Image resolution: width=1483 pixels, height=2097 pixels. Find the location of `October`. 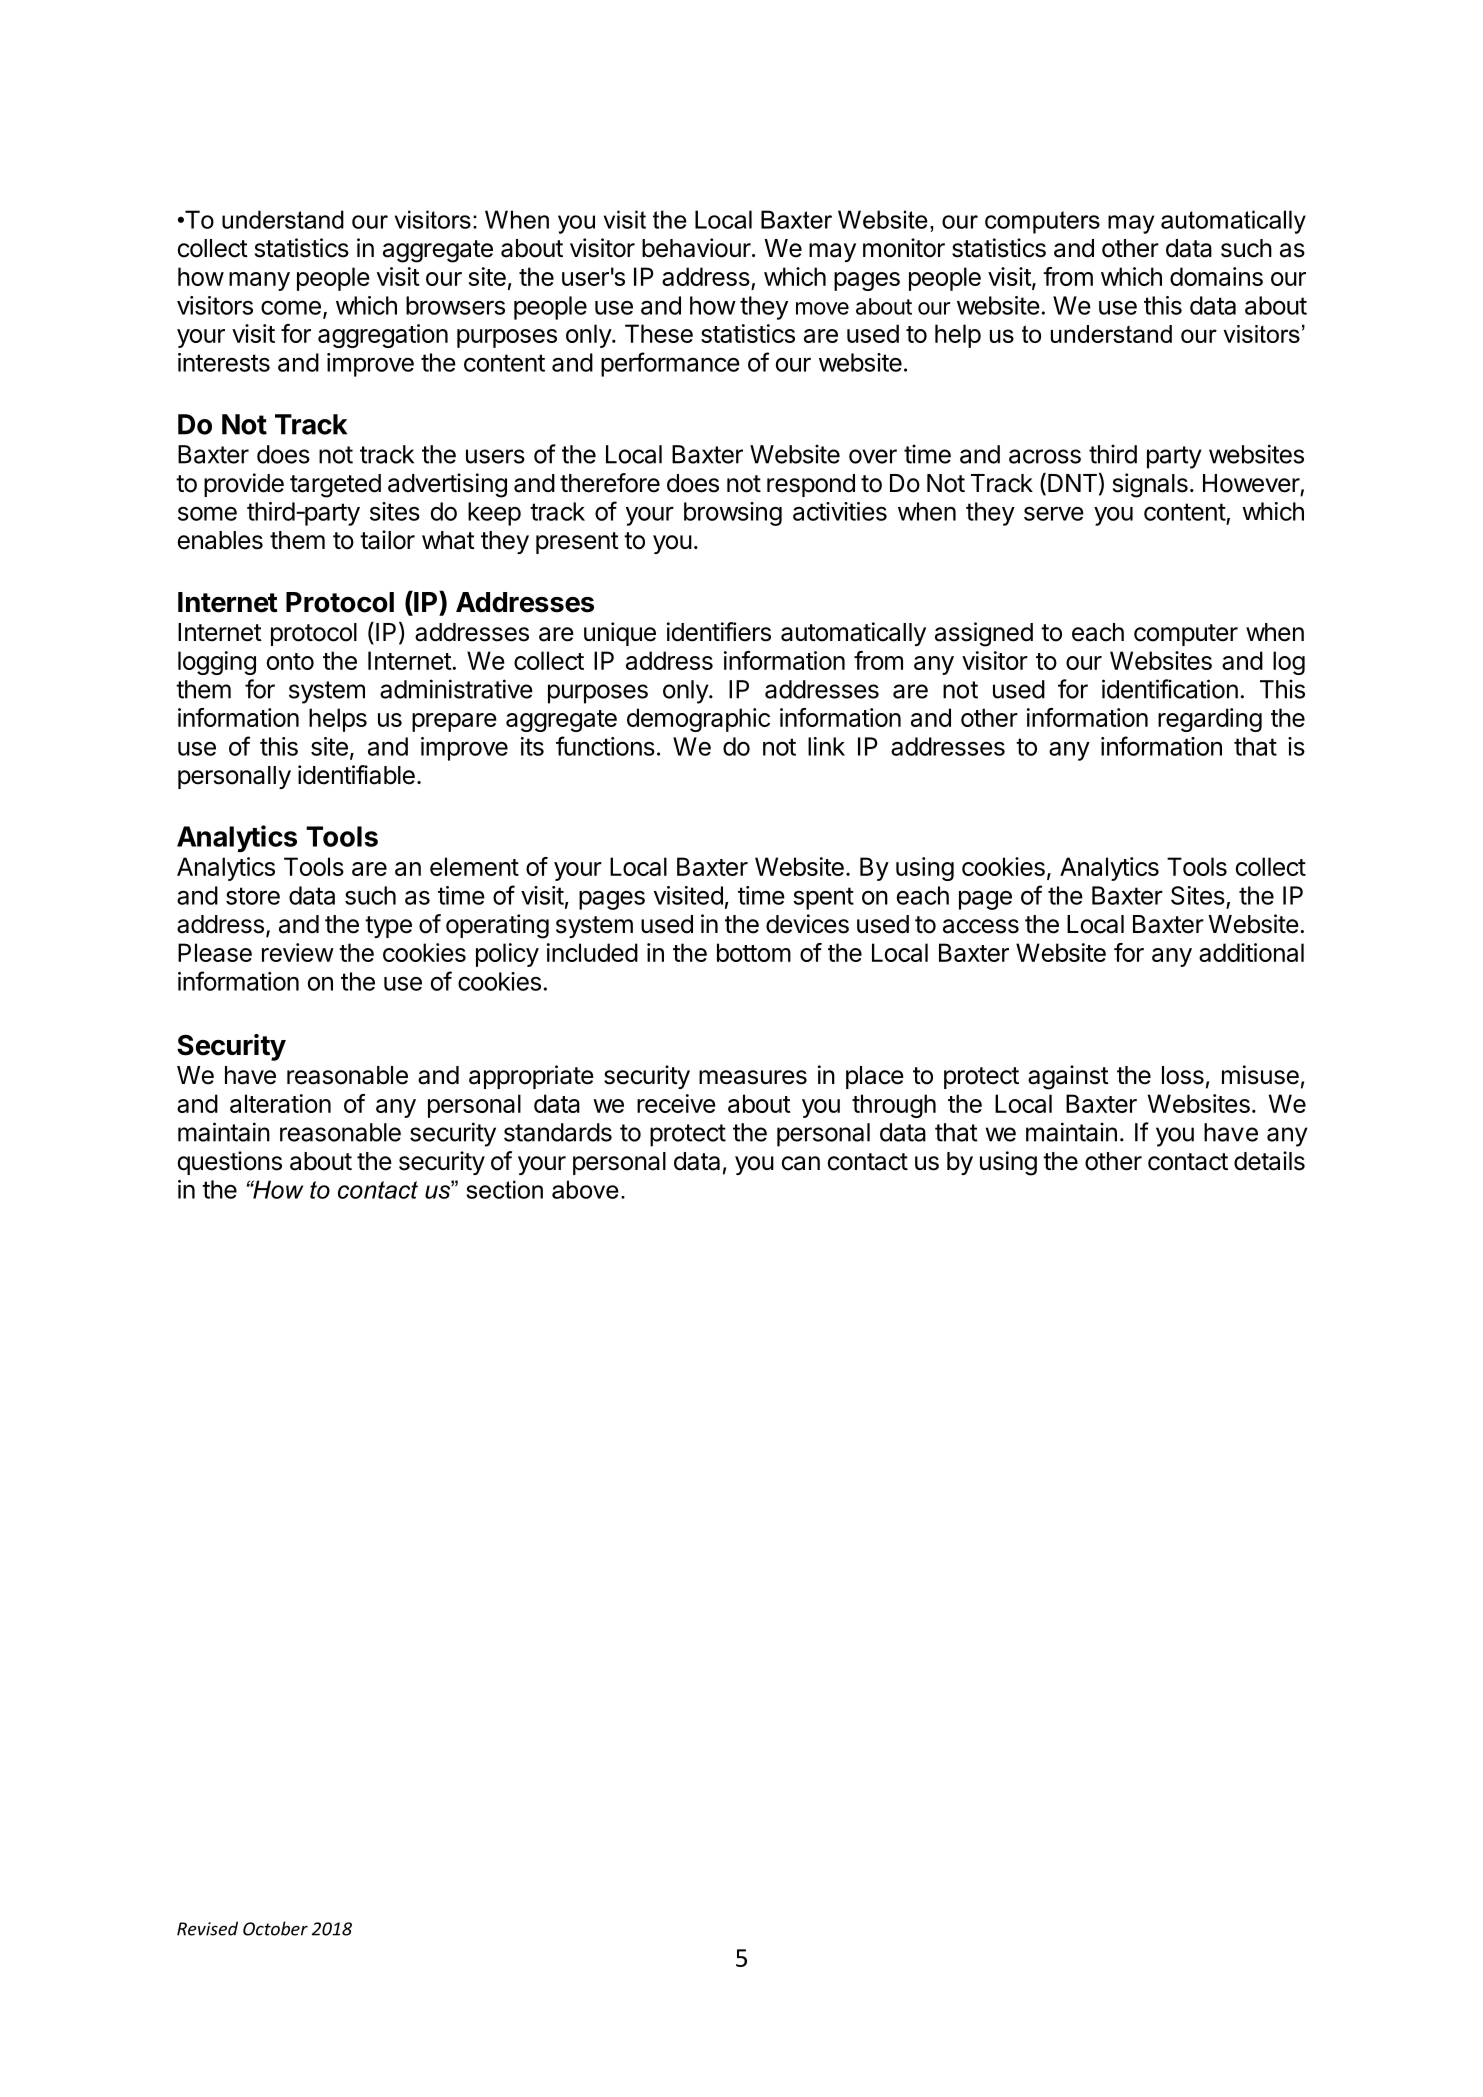

October is located at coordinates (275, 1928).
